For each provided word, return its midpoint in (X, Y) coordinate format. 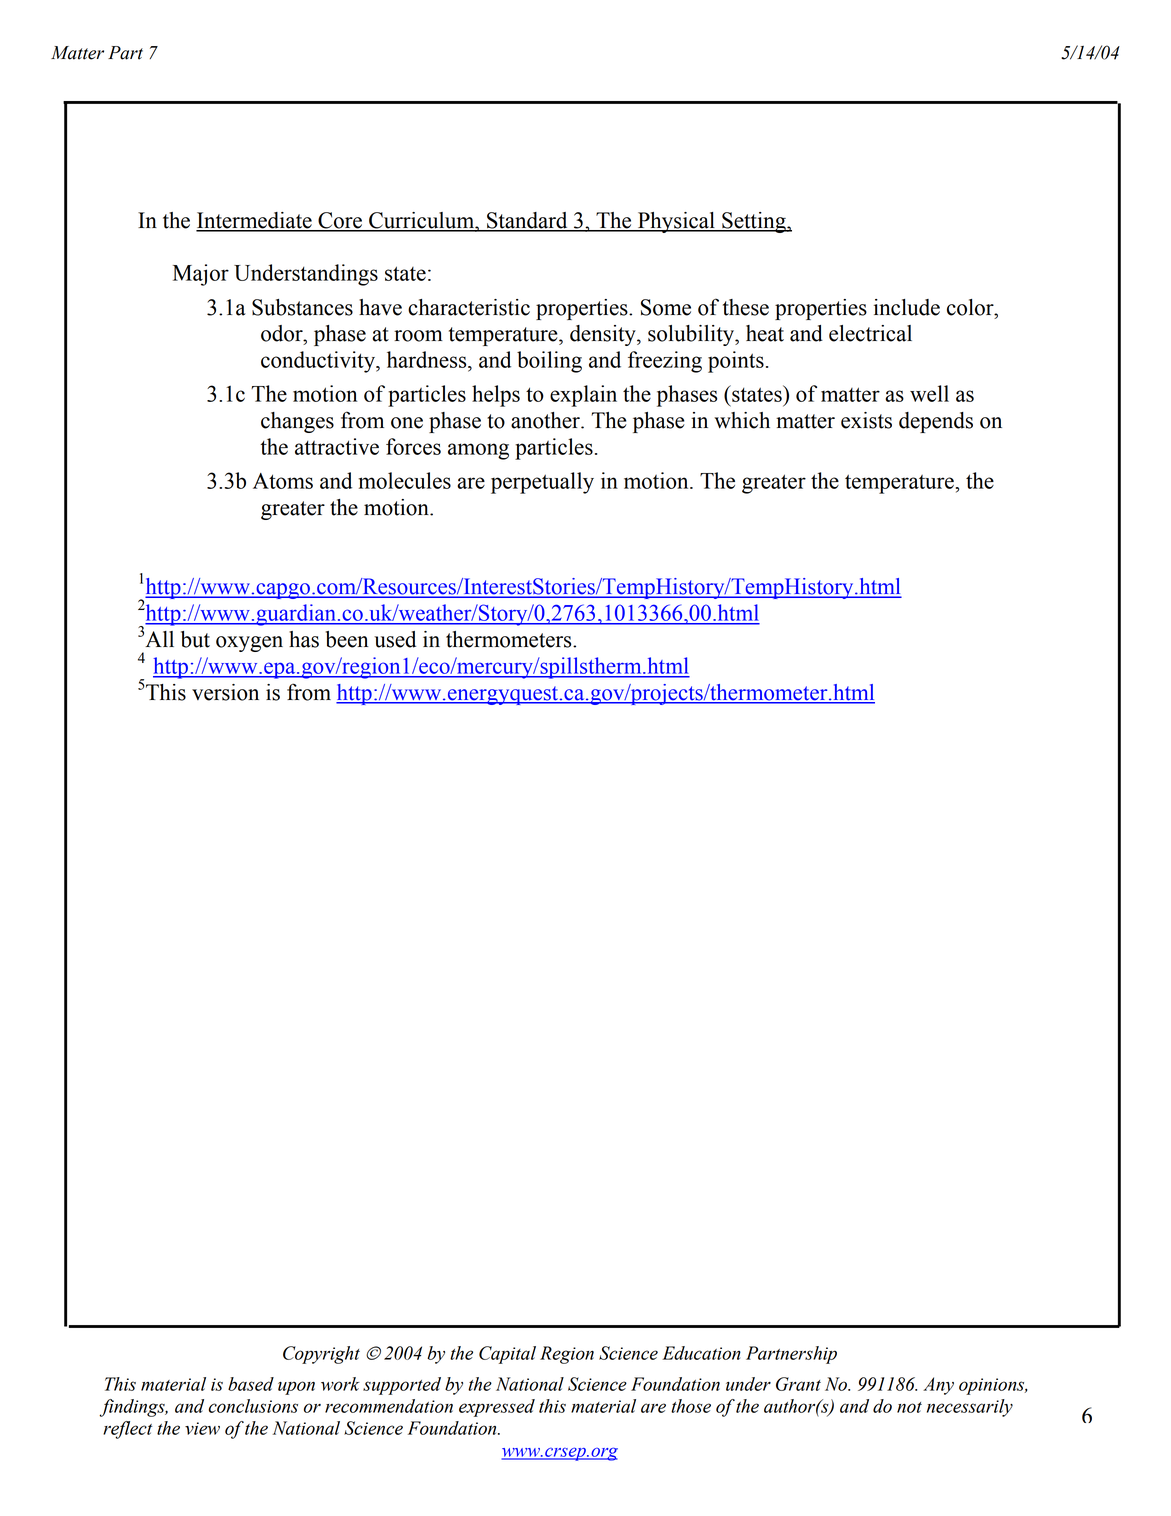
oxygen (249, 644)
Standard (527, 221)
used (395, 639)
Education (701, 1353)
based (251, 1384)
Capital (507, 1355)
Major (201, 275)
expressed (497, 1408)
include (907, 307)
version (225, 692)
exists (866, 420)
